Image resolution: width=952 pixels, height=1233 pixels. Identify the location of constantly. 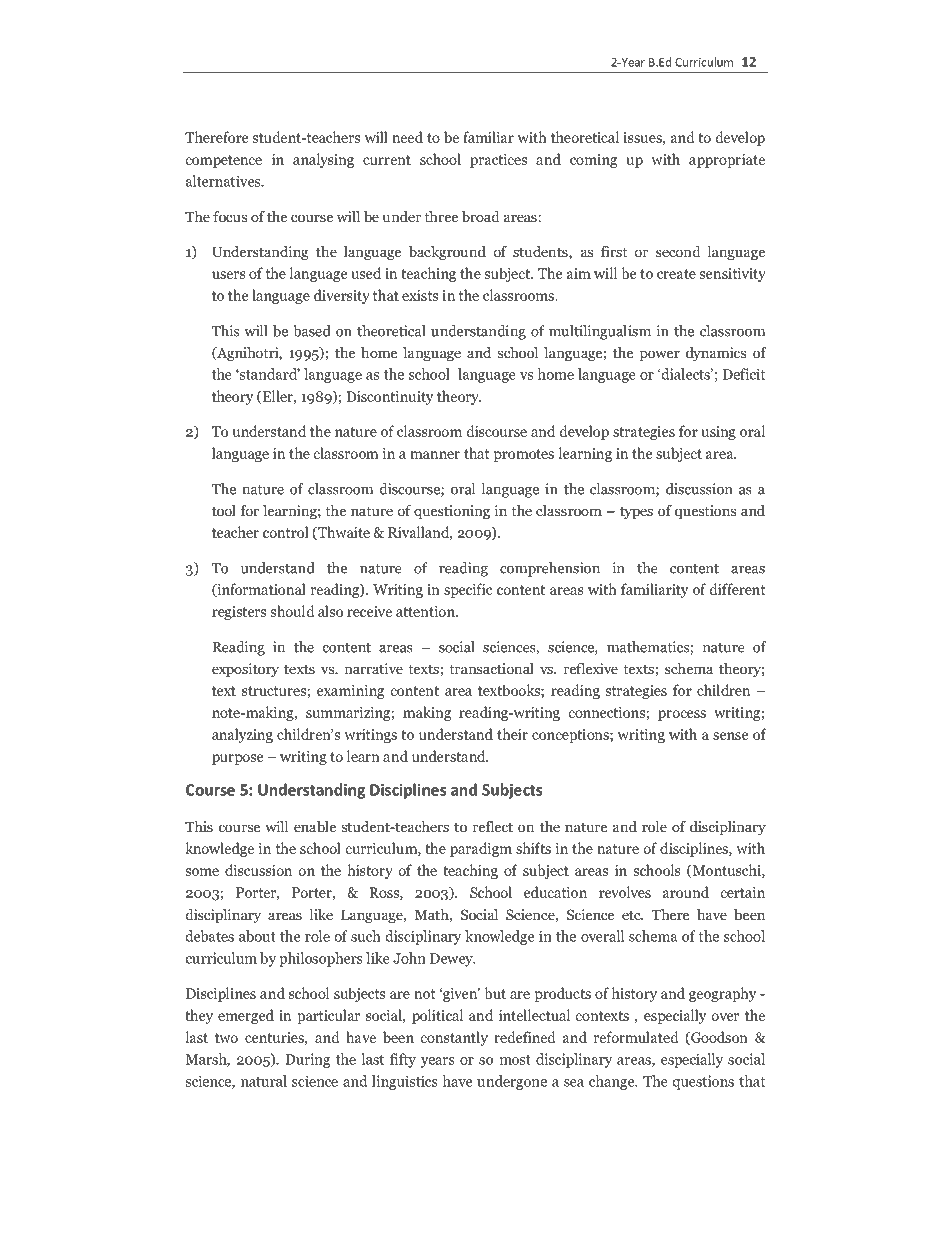
(454, 1038).
